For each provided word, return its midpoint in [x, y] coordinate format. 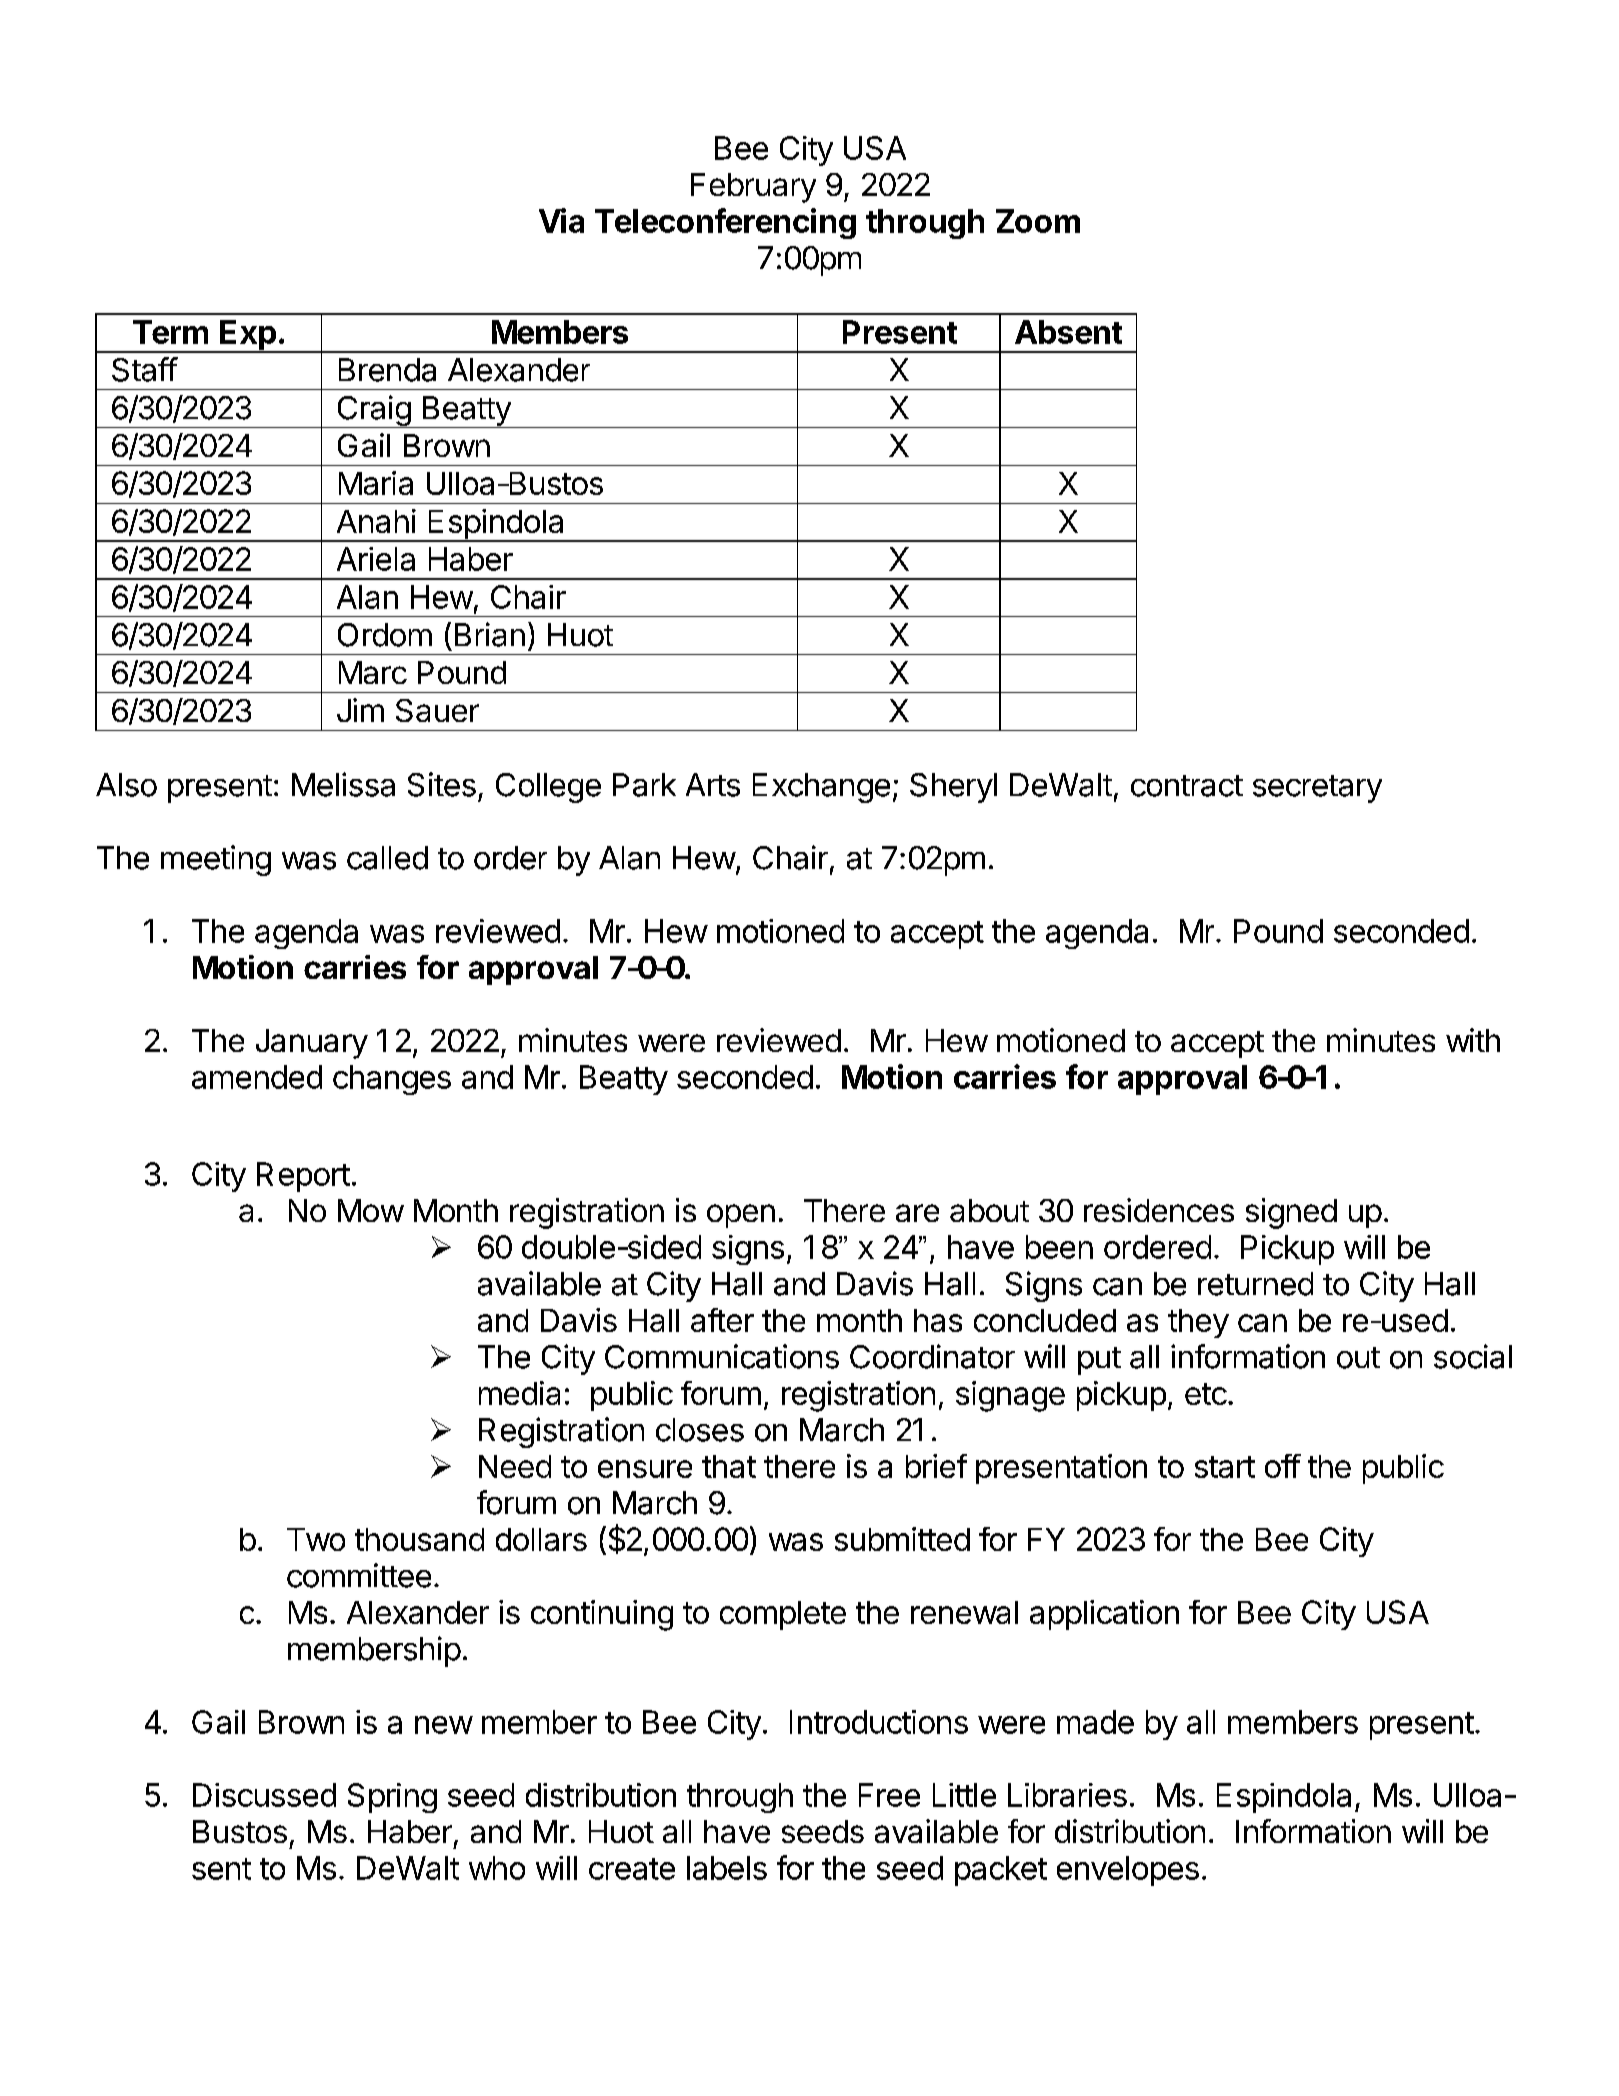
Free [889, 1795]
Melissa [343, 784]
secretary [1317, 789]
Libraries [1067, 1795]
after [722, 1320]
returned [1255, 1284]
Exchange [821, 788]
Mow [371, 1210]
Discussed [264, 1795]
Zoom [1038, 221]
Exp [248, 336]
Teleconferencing [725, 223]
